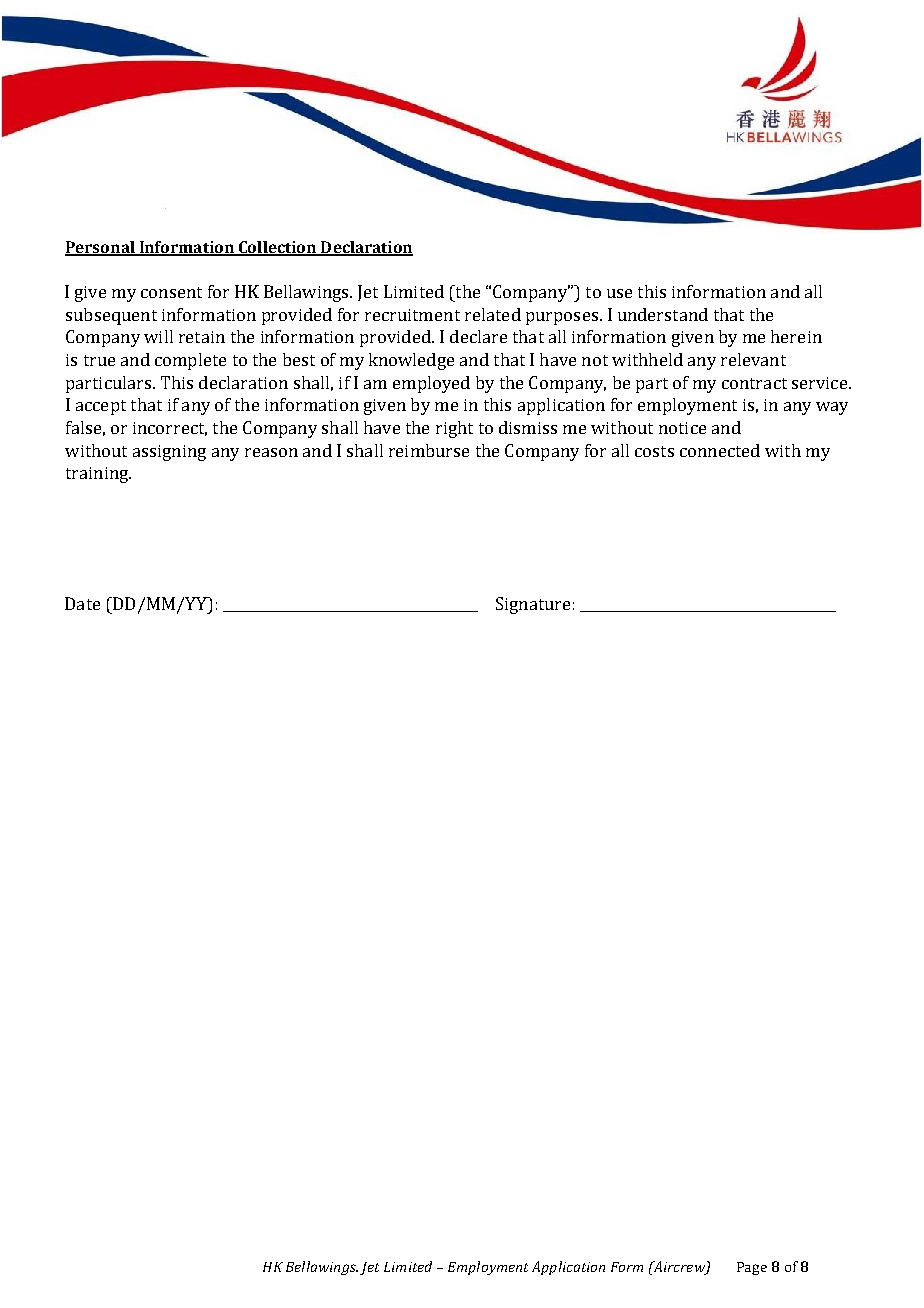 The image size is (924, 1308). Describe the element at coordinates (752, 1268) in the screenshot. I see `Page` at that location.
